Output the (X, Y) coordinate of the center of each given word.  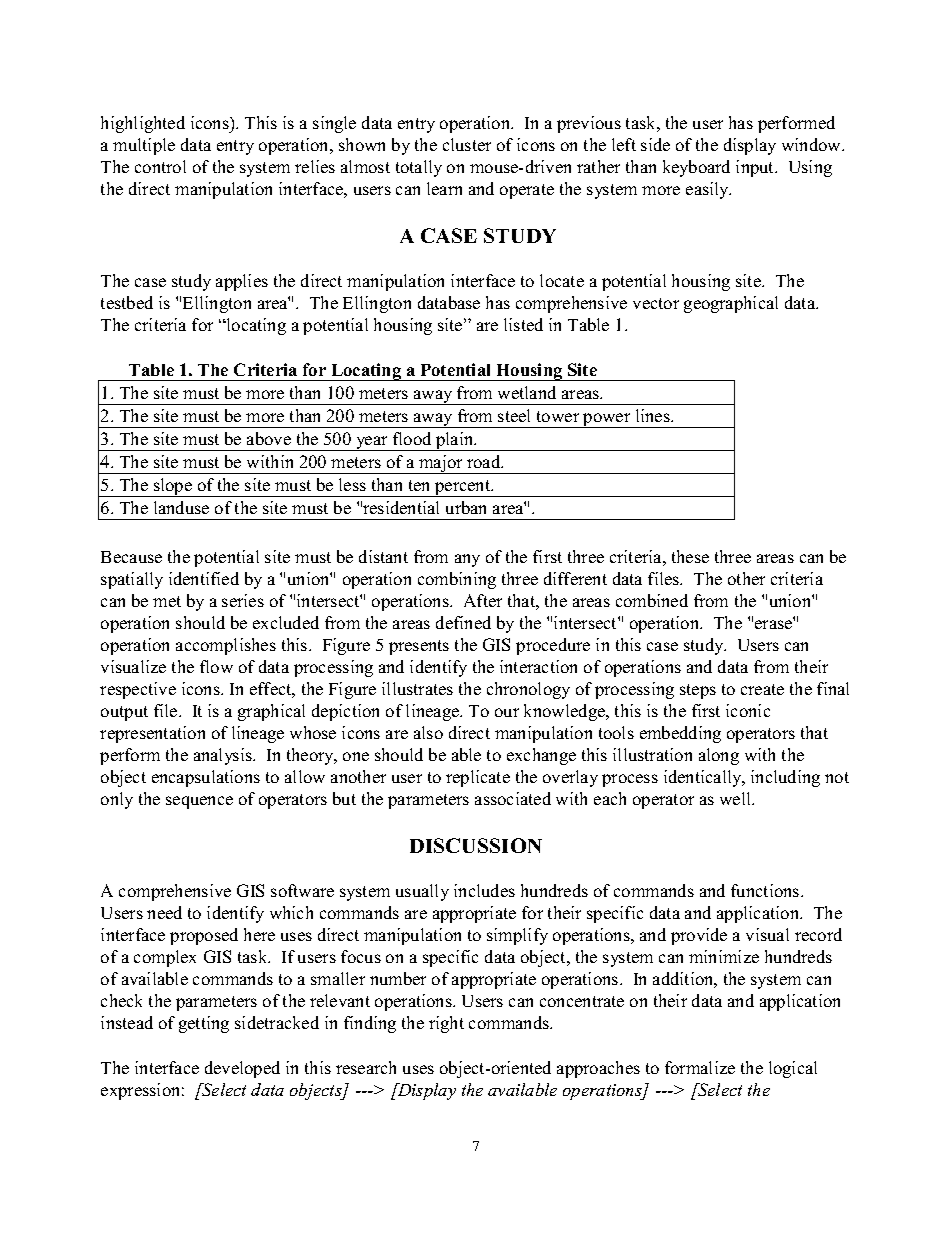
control (160, 166)
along (719, 756)
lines (654, 415)
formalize (700, 1067)
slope (173, 487)
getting (204, 1024)
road (485, 461)
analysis (224, 756)
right (446, 1024)
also (428, 732)
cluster (467, 144)
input (756, 168)
